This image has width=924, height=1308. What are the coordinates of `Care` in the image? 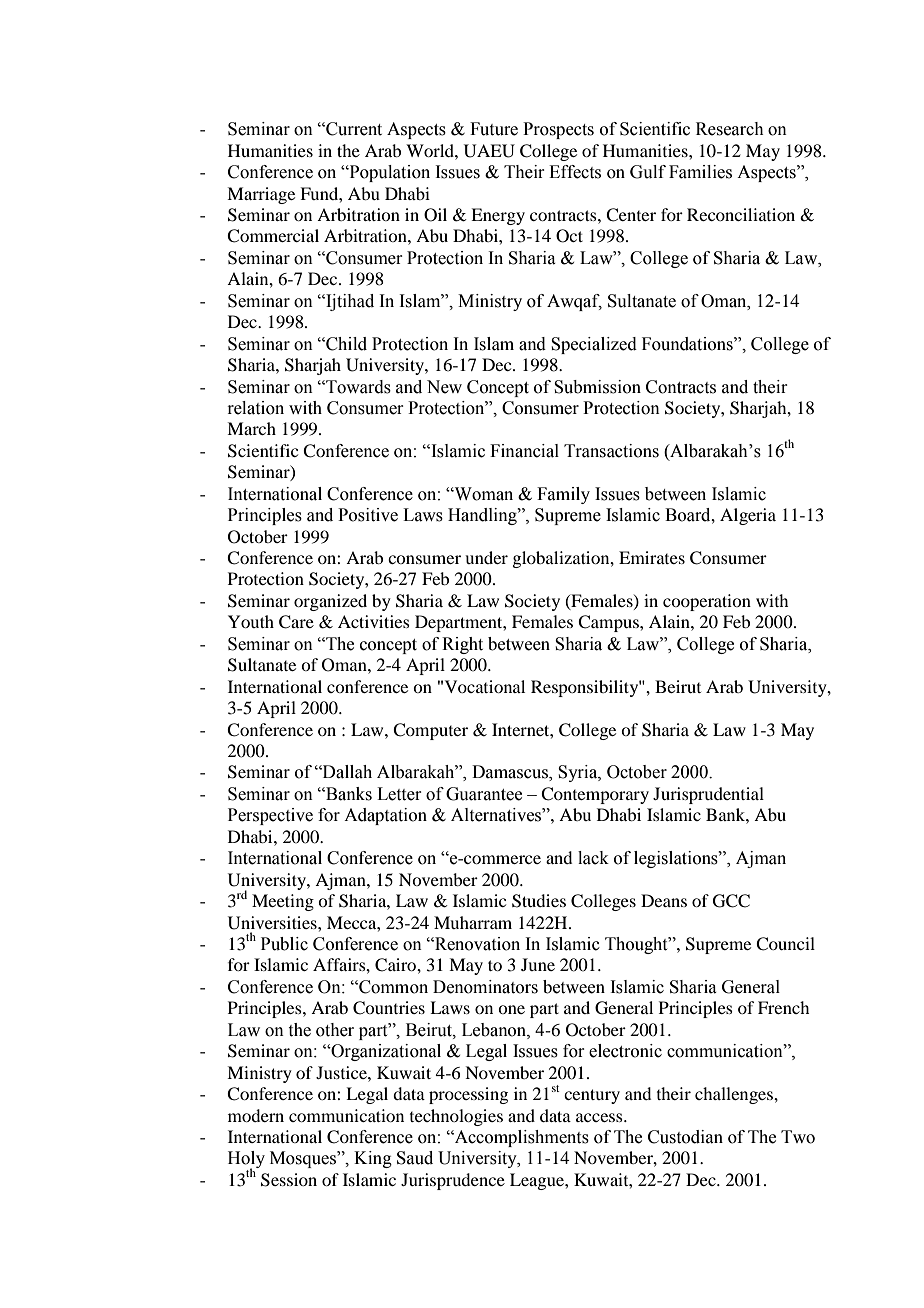 It's located at (296, 622).
